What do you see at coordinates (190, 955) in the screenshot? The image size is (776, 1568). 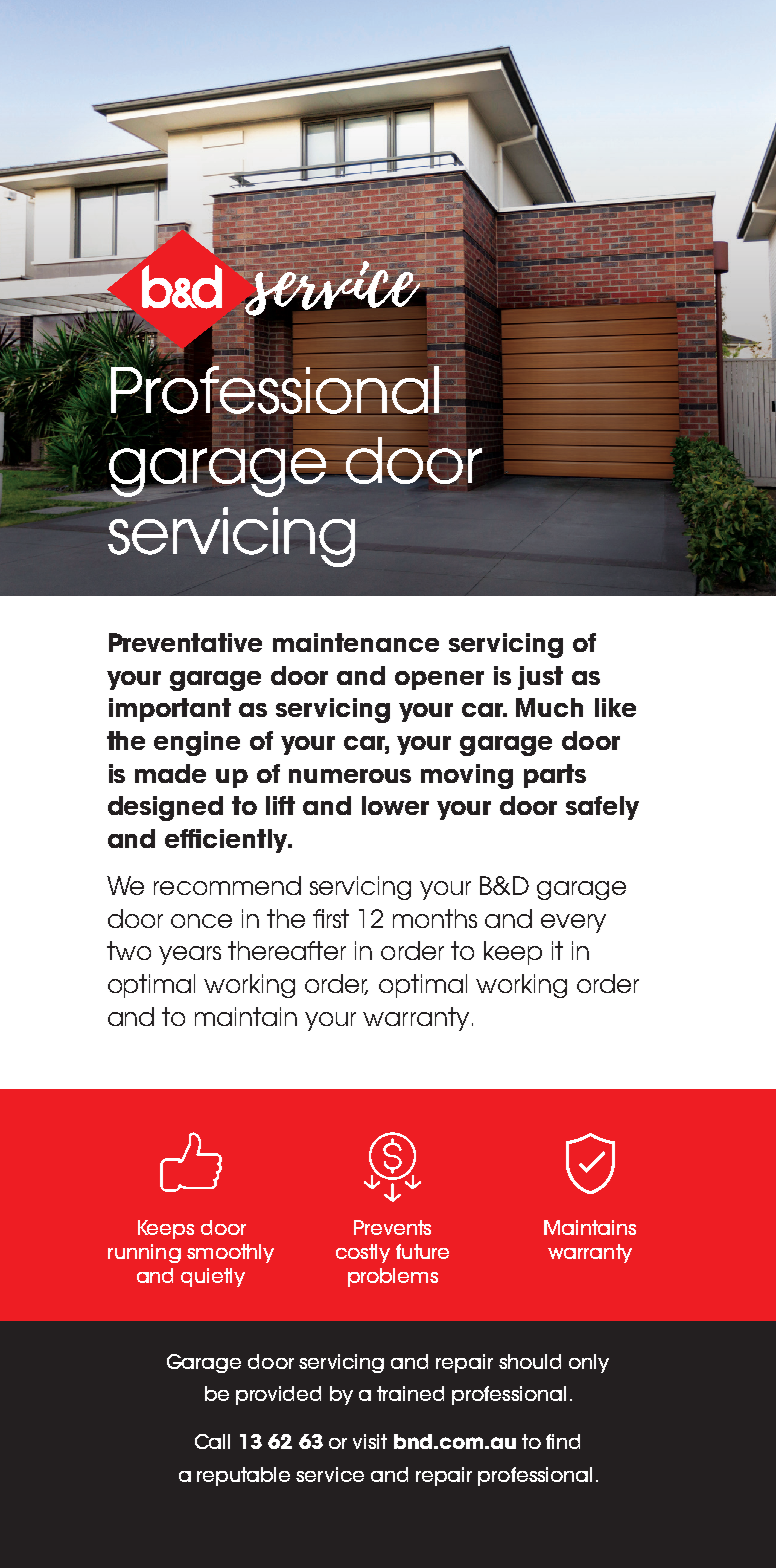 I see `years` at bounding box center [190, 955].
